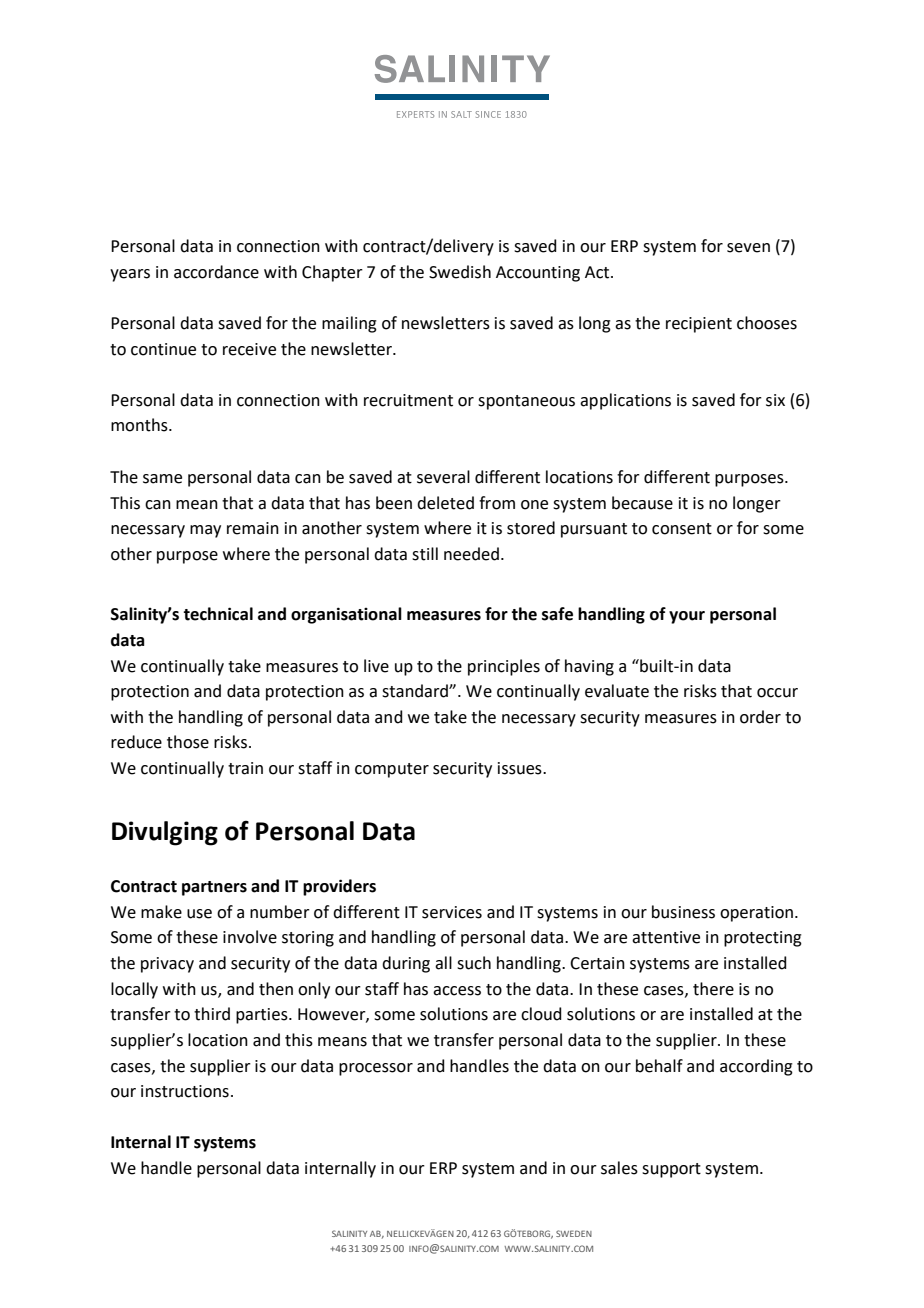 The image size is (924, 1308). I want to click on Swedish, so click(460, 272).
